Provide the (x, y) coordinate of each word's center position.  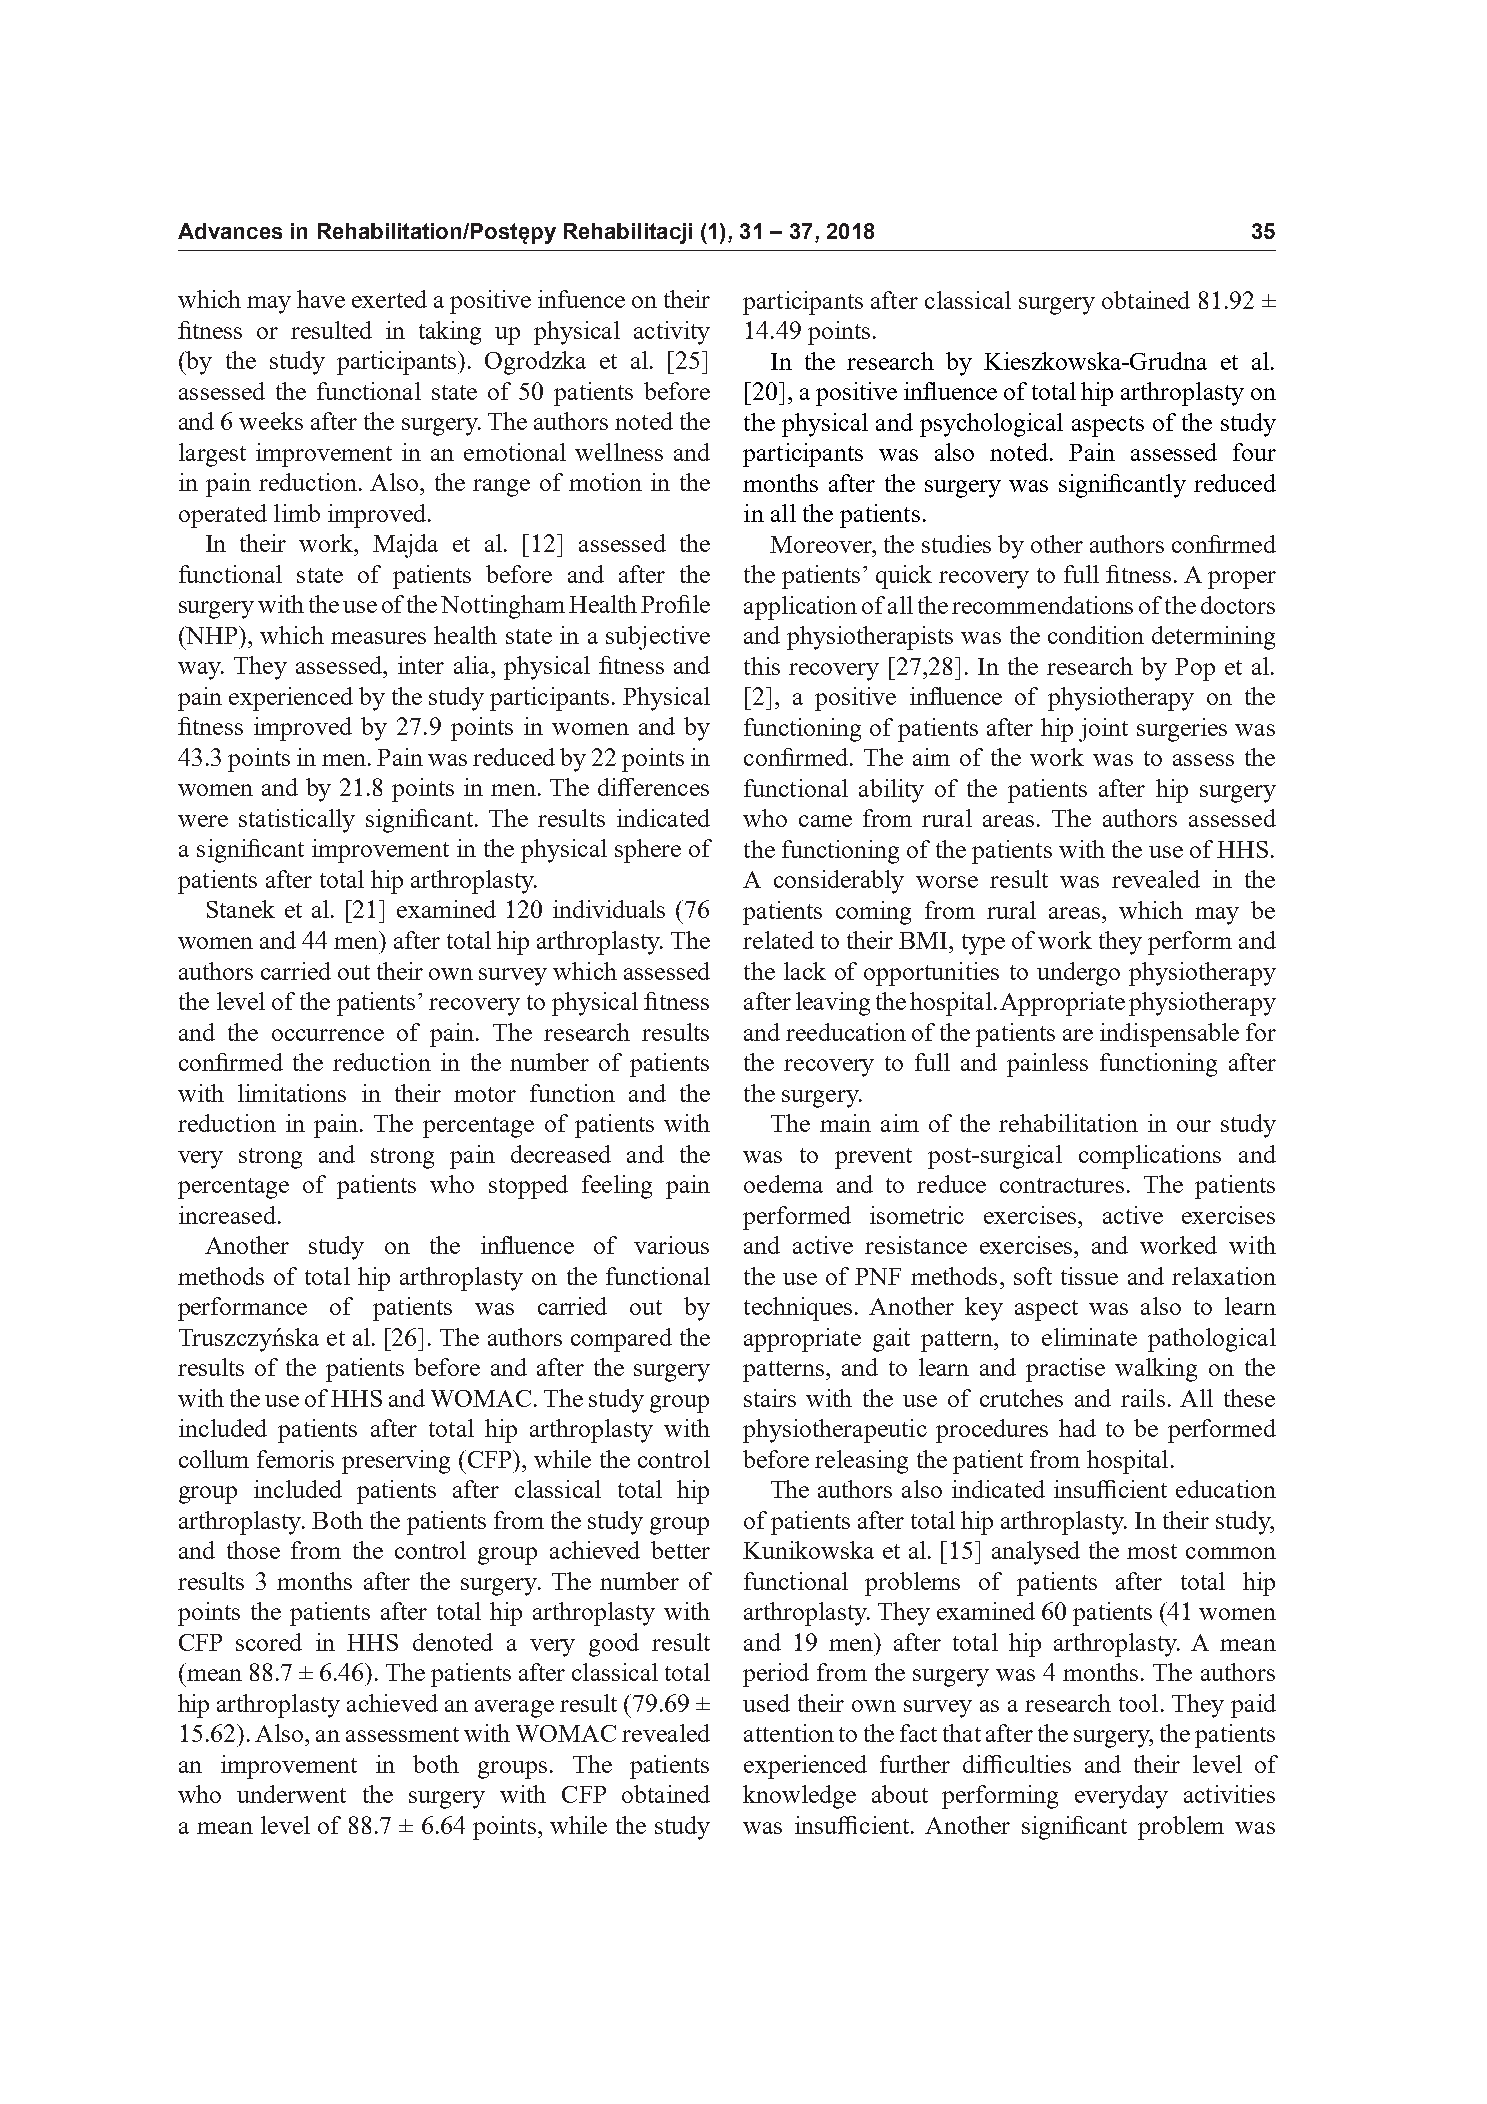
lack (805, 971)
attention (789, 1733)
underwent (291, 1794)
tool (1138, 1703)
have (321, 299)
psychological (991, 425)
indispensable (1169, 1035)
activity (672, 333)
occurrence (328, 1035)
